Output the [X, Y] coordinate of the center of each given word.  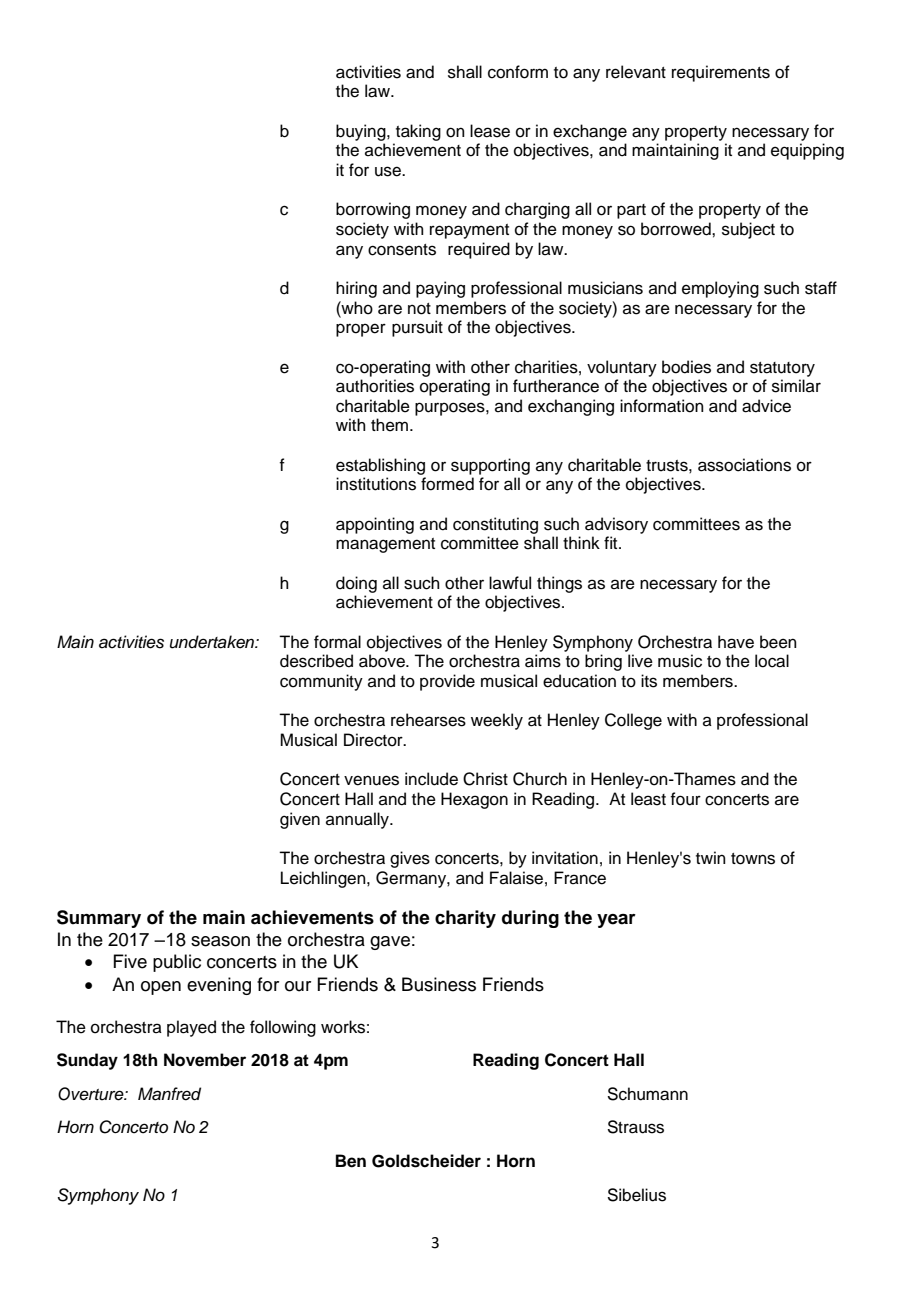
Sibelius [636, 1195]
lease [490, 131]
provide [447, 682]
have [736, 642]
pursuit [417, 328]
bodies [686, 367]
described [316, 661]
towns [753, 859]
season [220, 941]
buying [362, 132]
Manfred [169, 1094]
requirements [721, 73]
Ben [351, 1161]
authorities [375, 386]
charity [465, 919]
